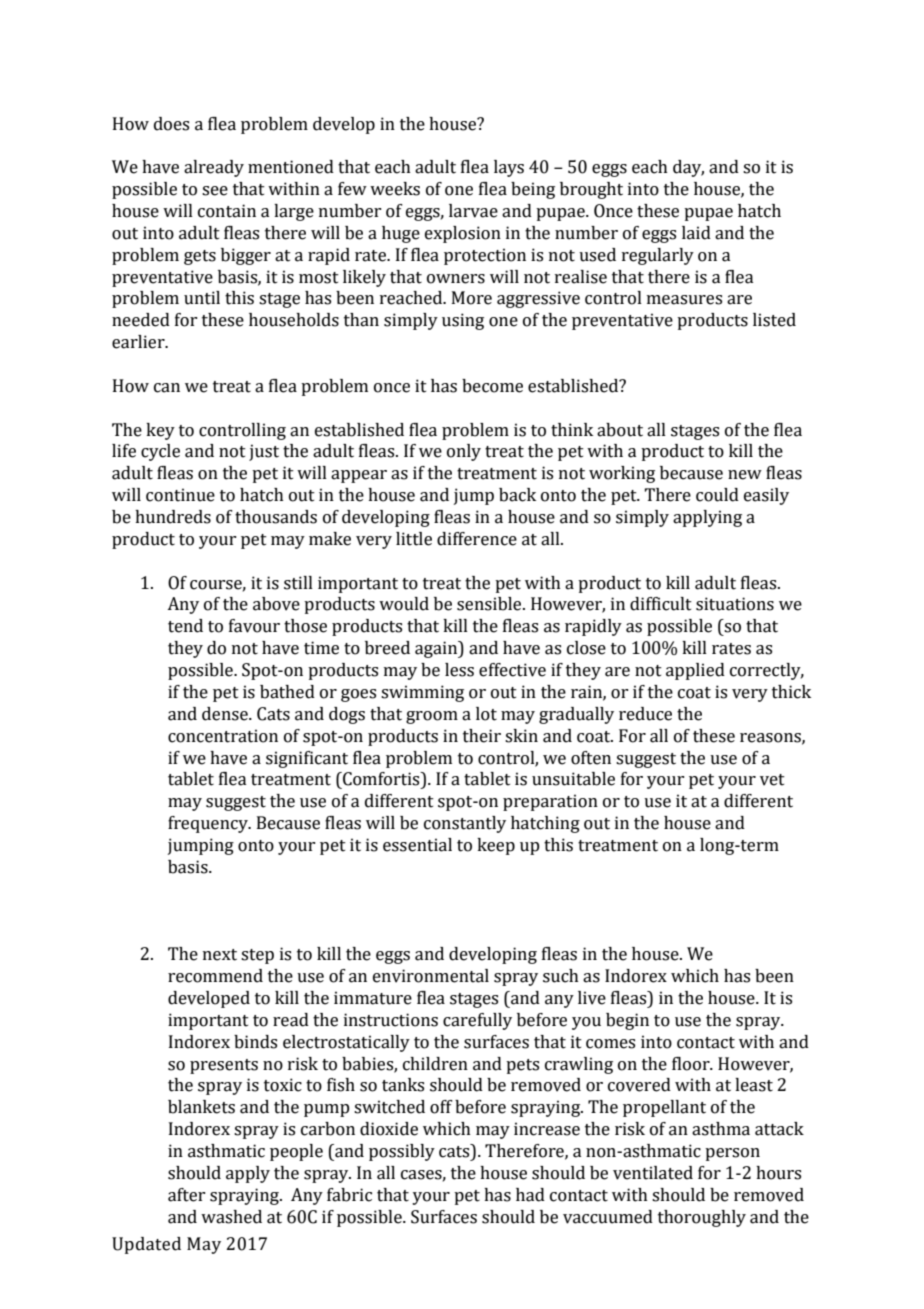  Describe the element at coordinates (509, 168) in the document. I see `lays` at that location.
